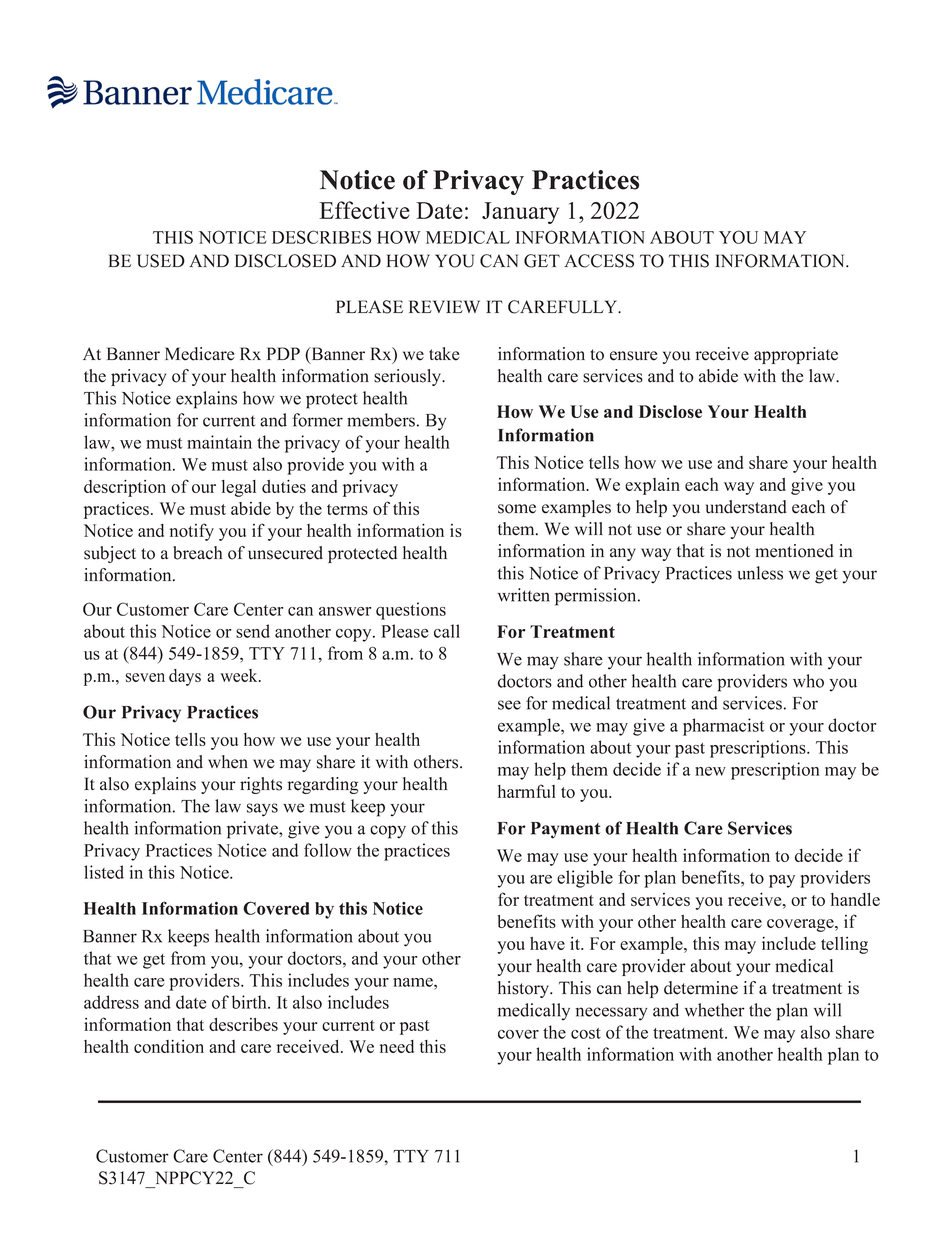  I want to click on USED, so click(161, 261).
